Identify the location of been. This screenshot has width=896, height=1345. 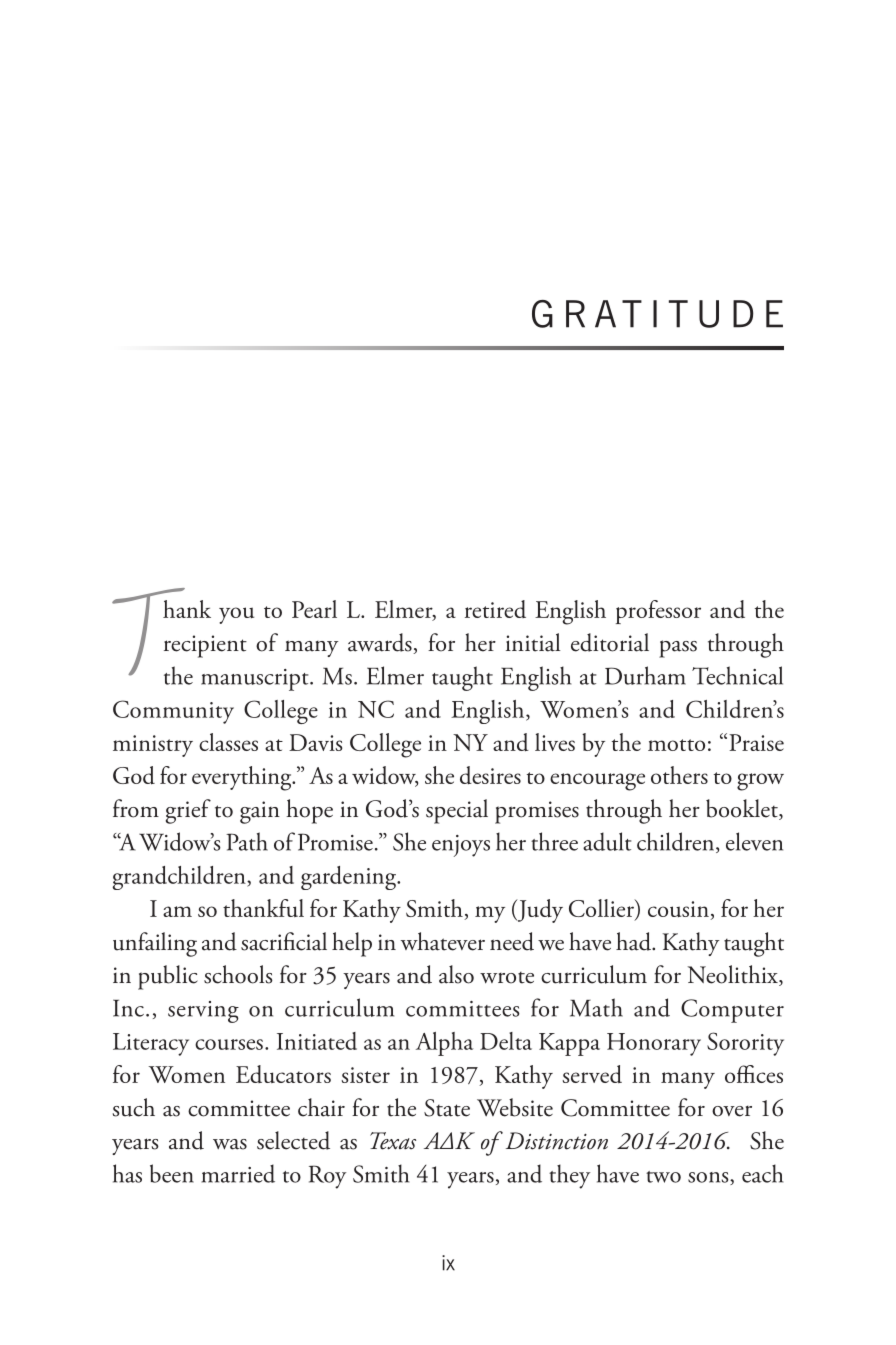
(172, 1173).
